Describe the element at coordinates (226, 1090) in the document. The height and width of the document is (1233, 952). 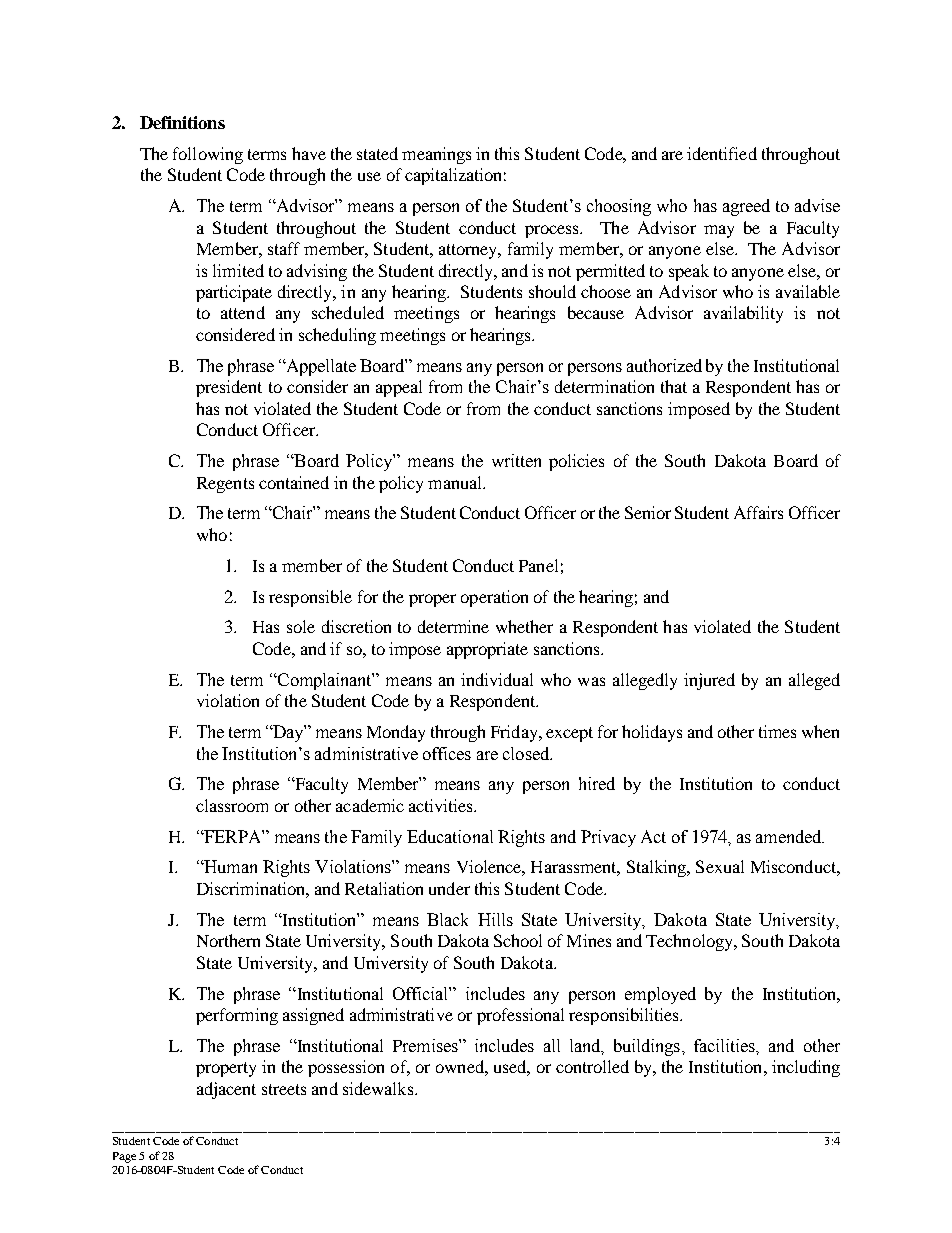
I see `adjacent` at that location.
